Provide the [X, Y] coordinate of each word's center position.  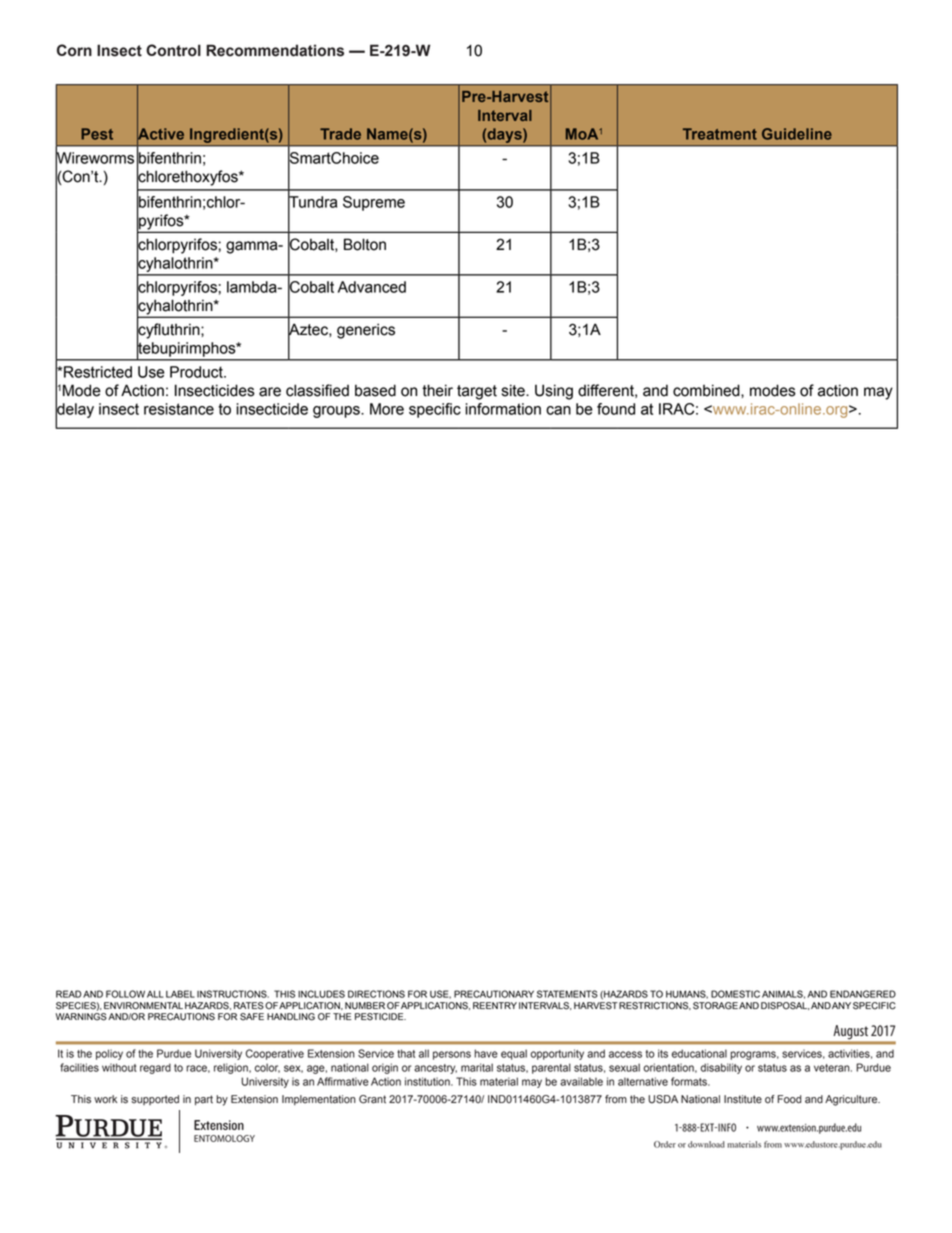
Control [173, 50]
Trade [340, 134]
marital [477, 1067]
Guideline [797, 134]
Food [790, 1099]
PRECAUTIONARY [494, 994]
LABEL [180, 994]
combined [707, 390]
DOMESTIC [735, 994]
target [477, 392]
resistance [179, 409]
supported [155, 1100]
